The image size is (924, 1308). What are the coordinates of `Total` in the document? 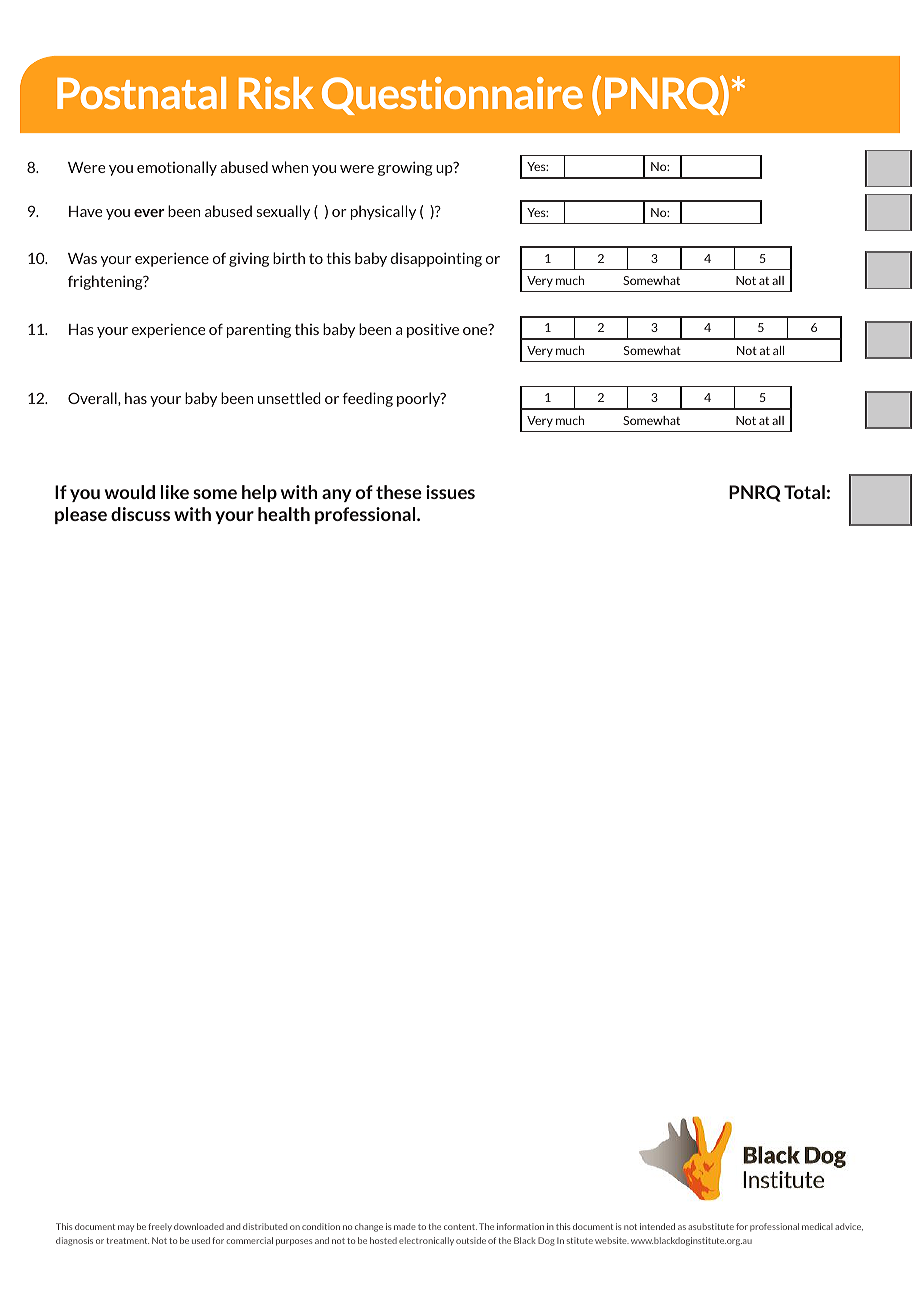 It's located at (804, 492).
